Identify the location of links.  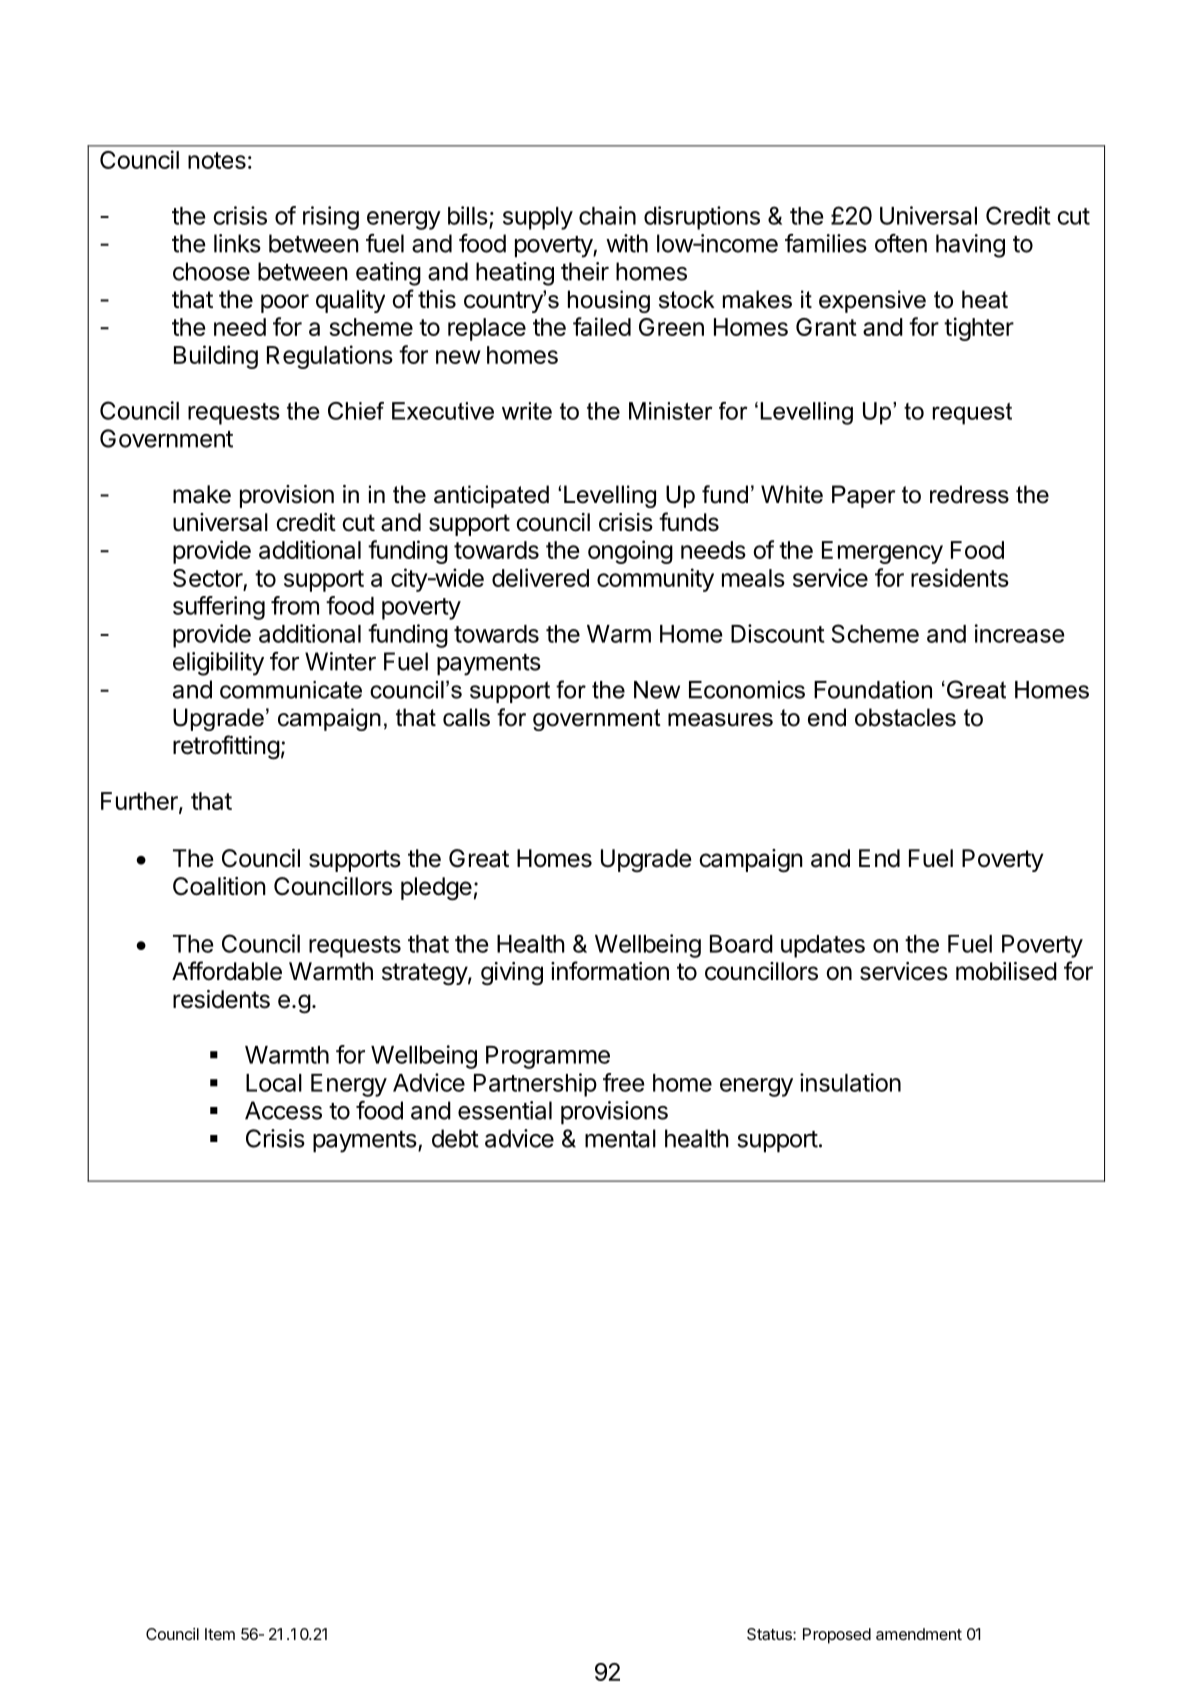
(237, 243).
